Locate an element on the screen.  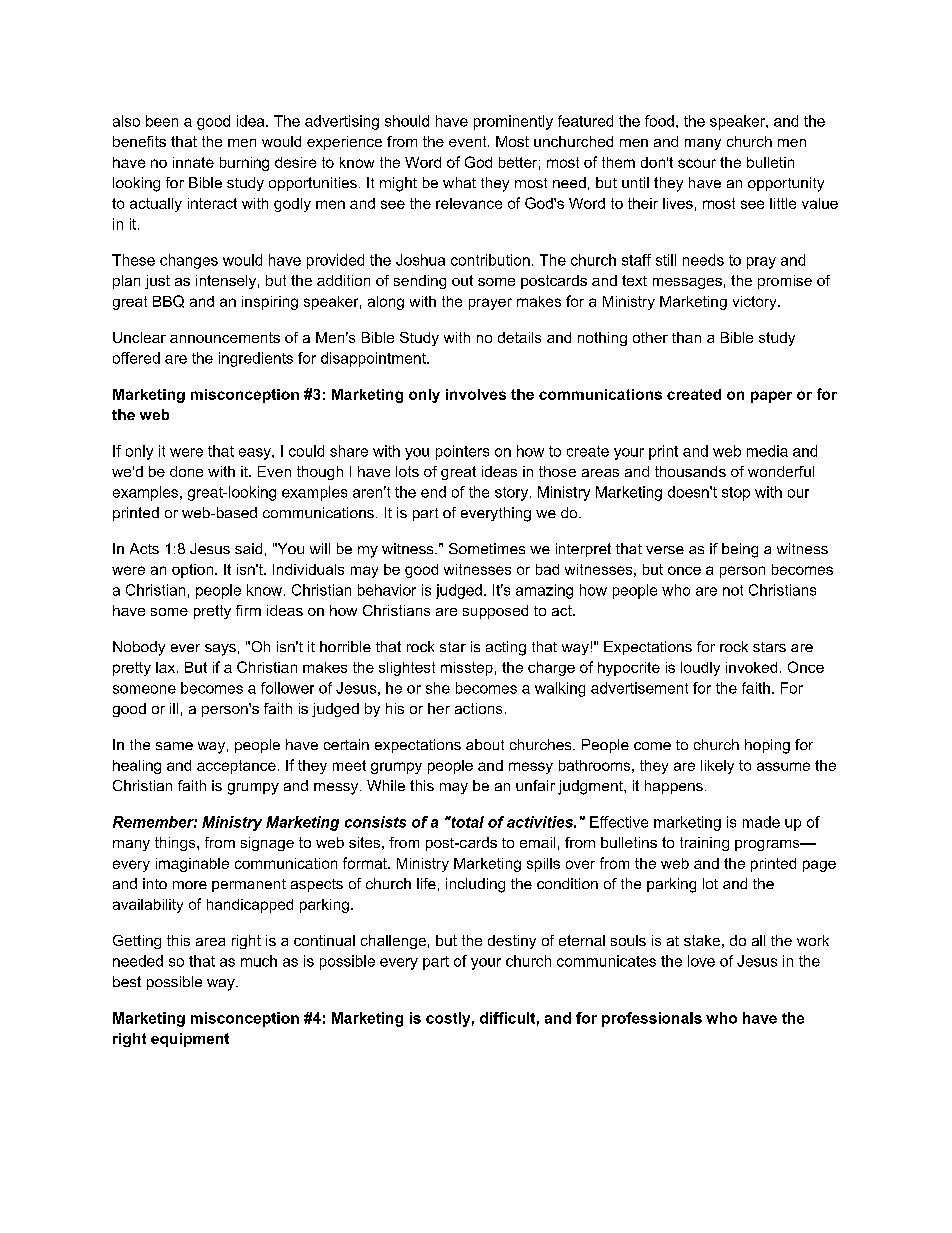
equipment is located at coordinates (190, 1040).
